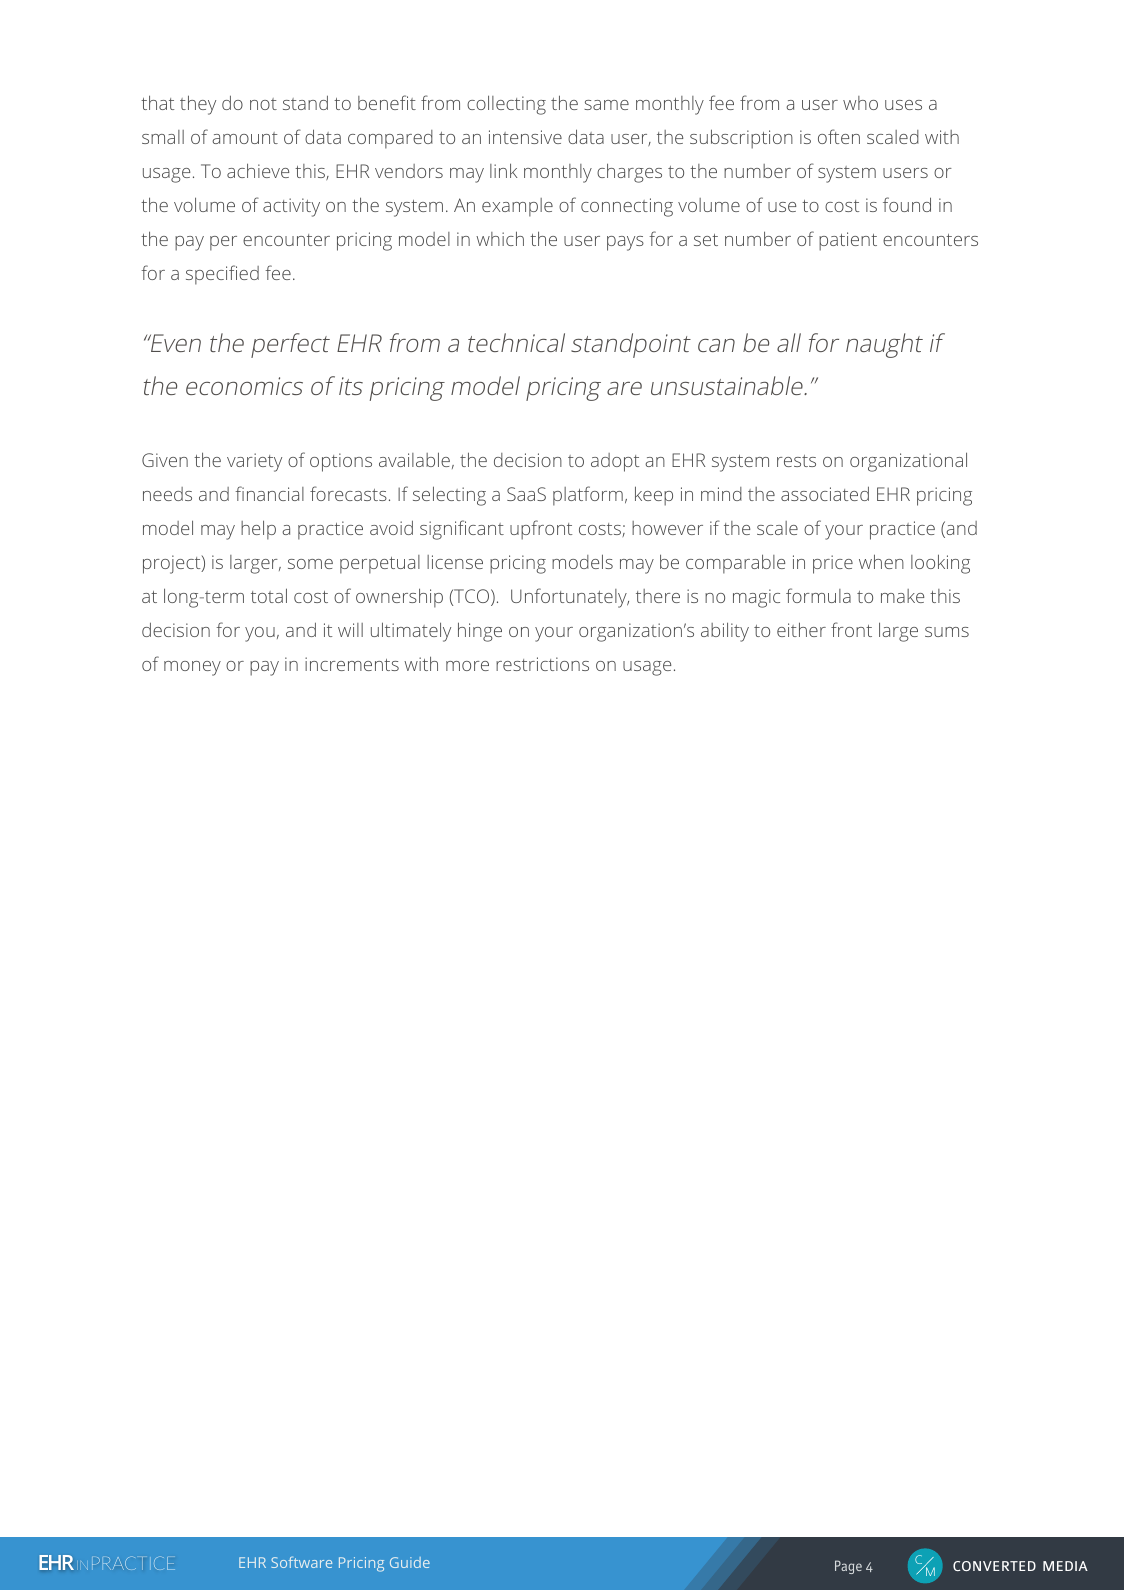 The height and width of the screenshot is (1590, 1124). What do you see at coordinates (947, 632) in the screenshot?
I see `sums` at bounding box center [947, 632].
